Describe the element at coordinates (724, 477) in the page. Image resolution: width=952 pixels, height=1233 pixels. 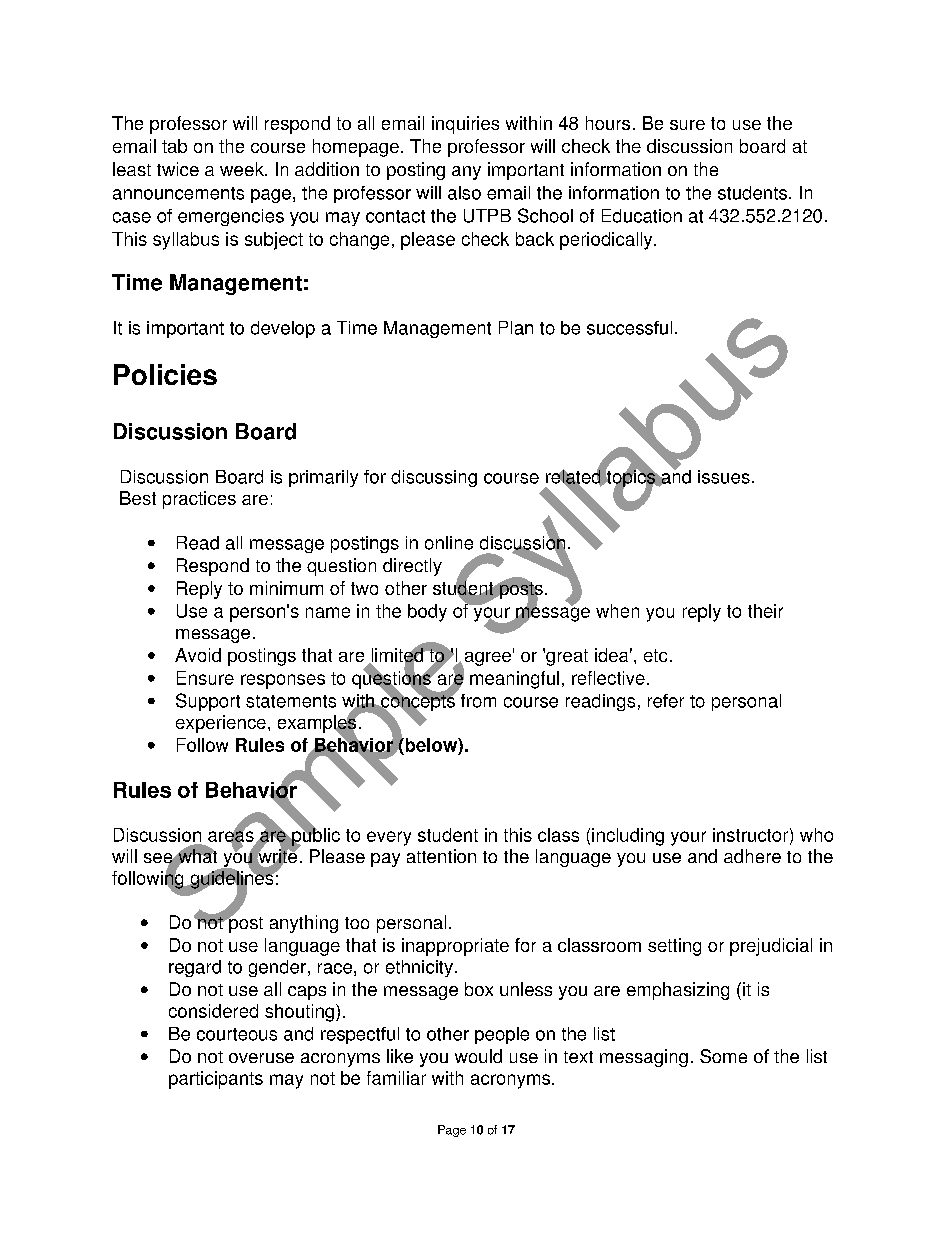
I see `issues` at that location.
